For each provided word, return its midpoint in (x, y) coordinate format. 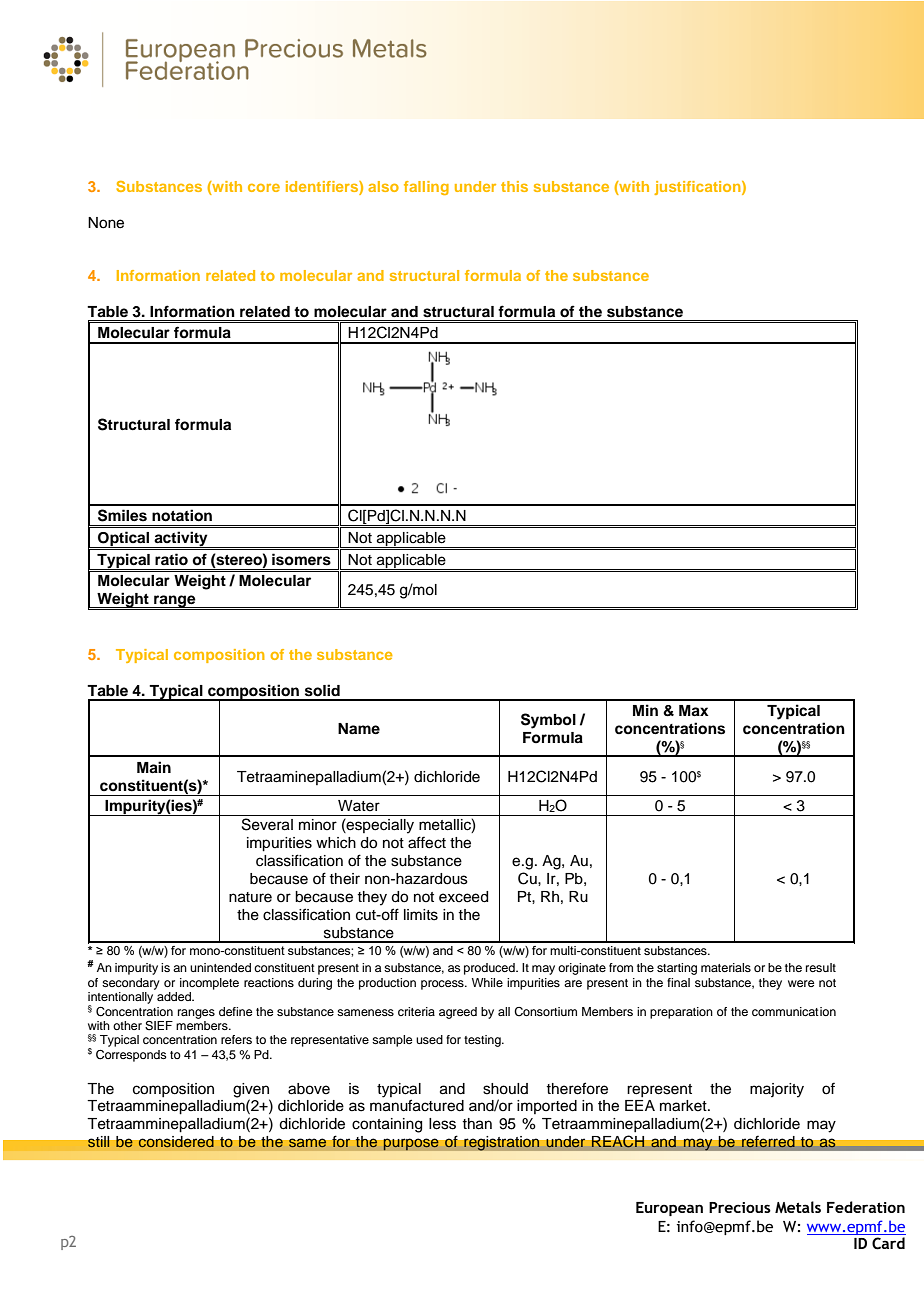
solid (322, 690)
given (251, 1091)
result (821, 967)
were (801, 983)
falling (426, 188)
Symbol (548, 721)
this (514, 186)
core (264, 188)
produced (490, 969)
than (477, 1124)
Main (154, 767)
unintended (220, 967)
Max (693, 711)
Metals (798, 1207)
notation (182, 515)
